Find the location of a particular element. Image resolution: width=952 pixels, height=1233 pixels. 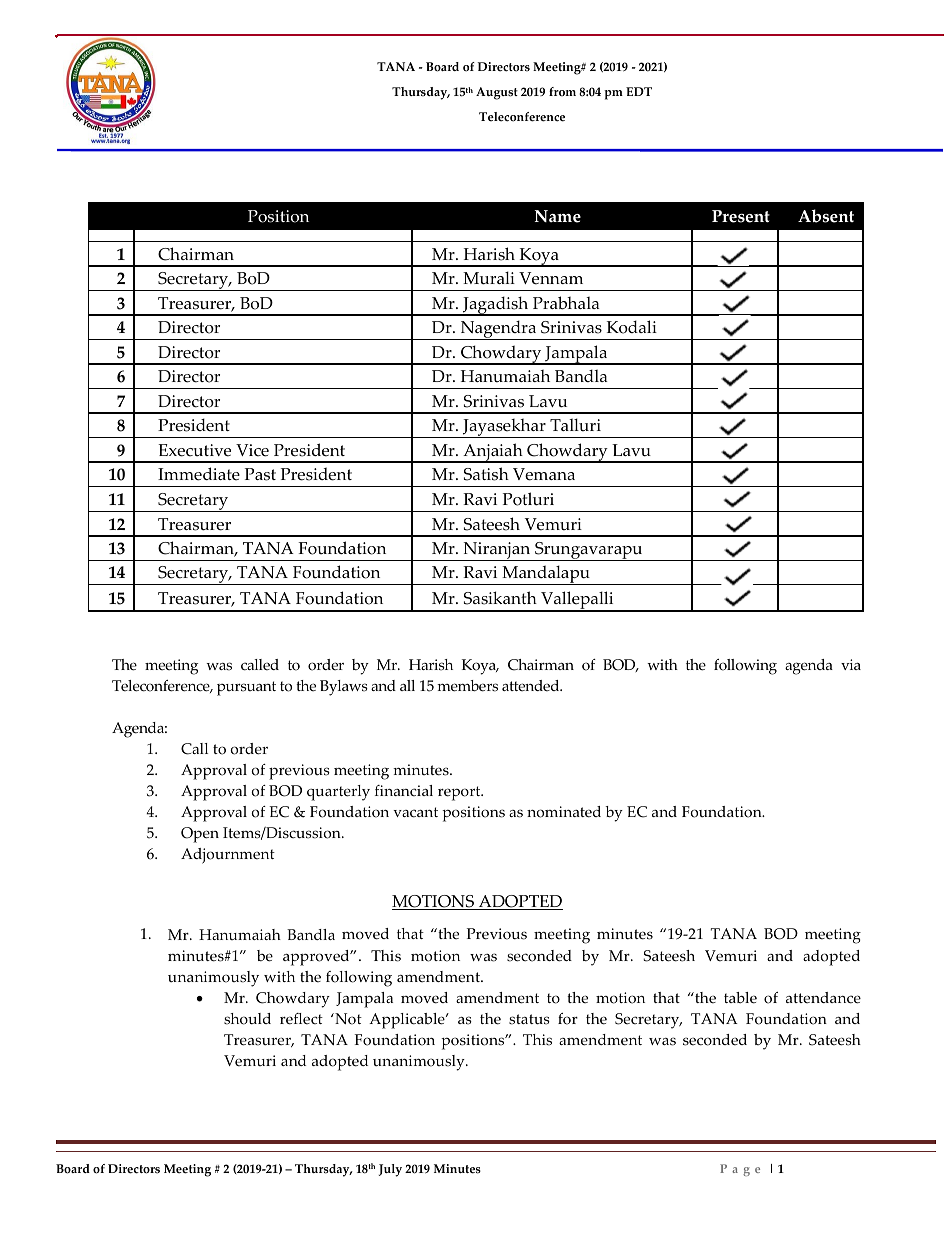

Present is located at coordinates (741, 216).
